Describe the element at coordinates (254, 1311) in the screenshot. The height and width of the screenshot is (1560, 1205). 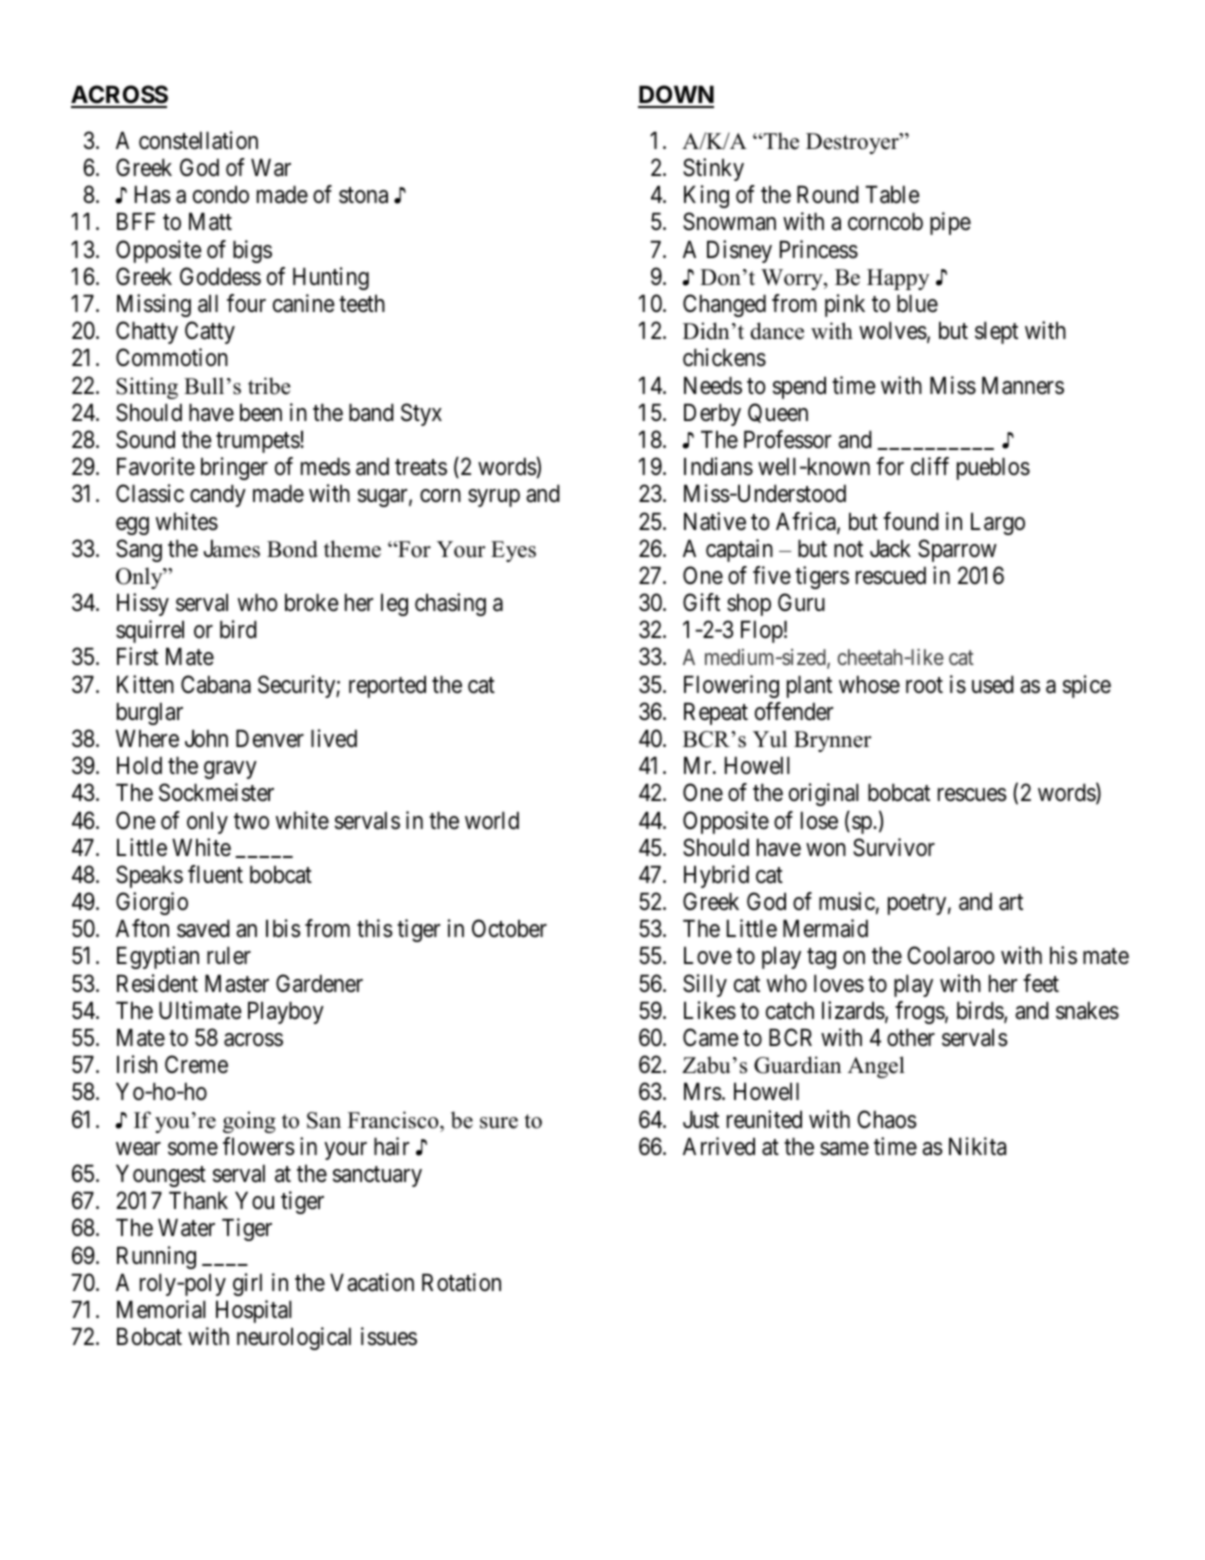
I see `Hospital` at that location.
